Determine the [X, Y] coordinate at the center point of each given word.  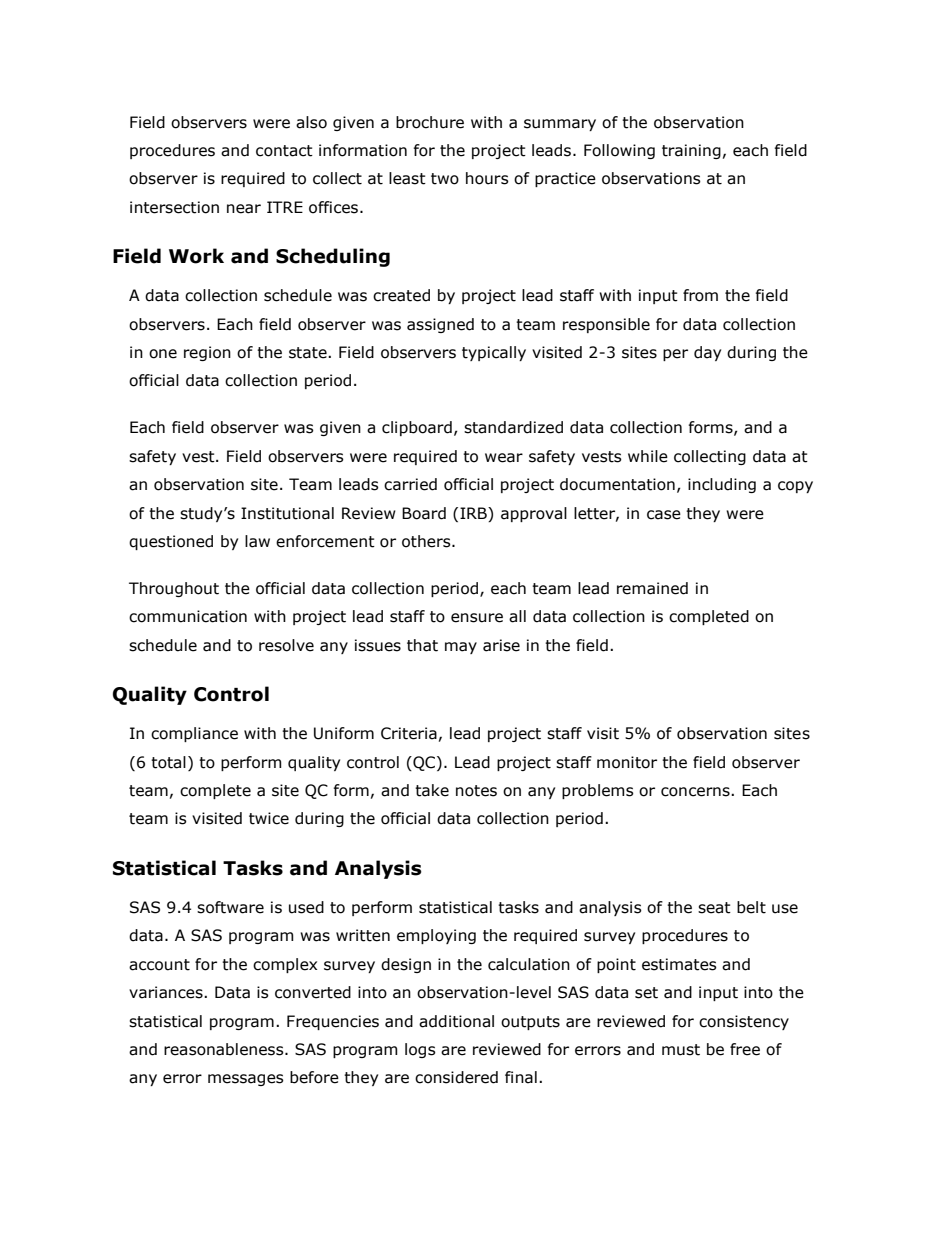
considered [456, 1077]
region [207, 353]
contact [284, 151]
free [745, 1049]
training [691, 151]
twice [269, 818]
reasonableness [225, 1049]
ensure [477, 618]
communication [188, 616]
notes [476, 791]
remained [652, 588]
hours [487, 178]
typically [494, 353]
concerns [696, 792]
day [707, 353]
